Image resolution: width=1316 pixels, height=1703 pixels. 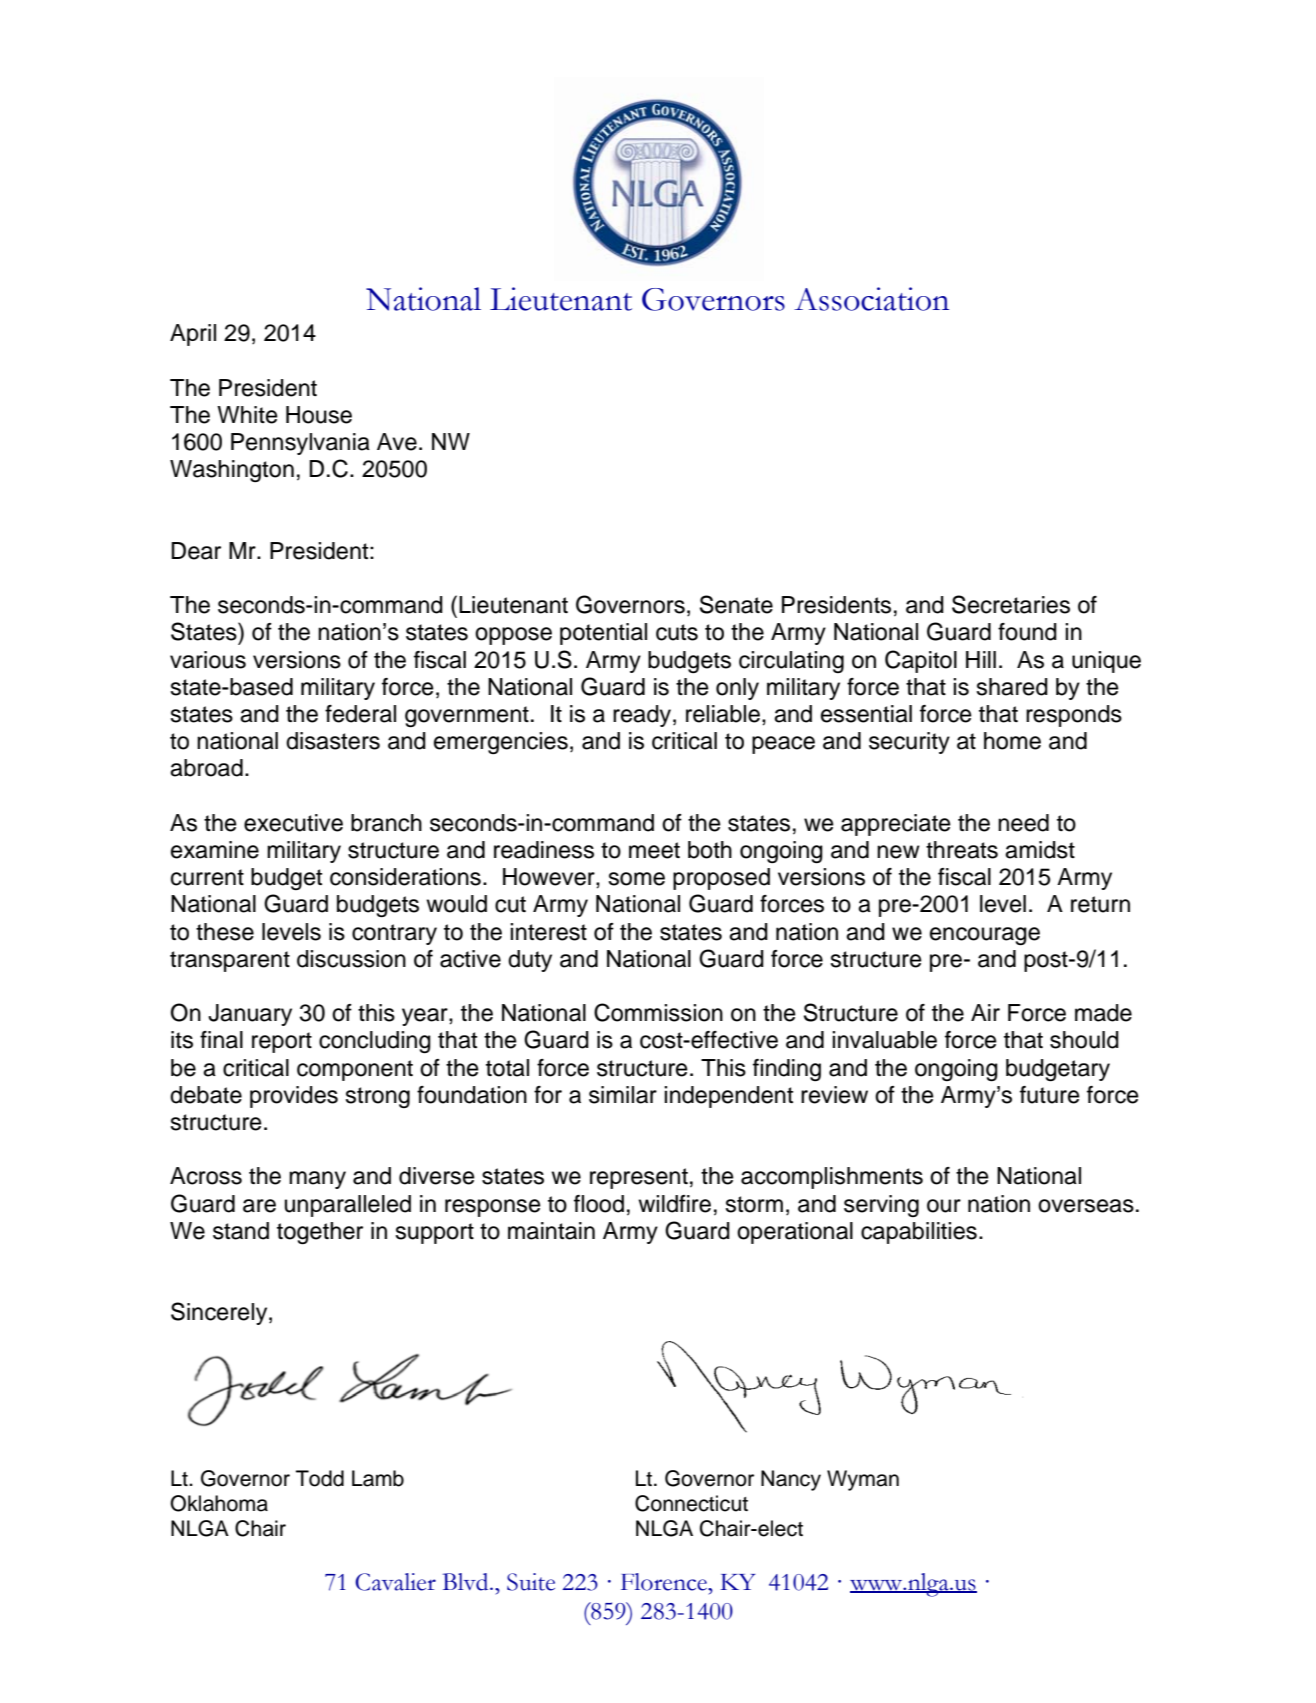 I want to click on discussion, so click(x=351, y=959).
